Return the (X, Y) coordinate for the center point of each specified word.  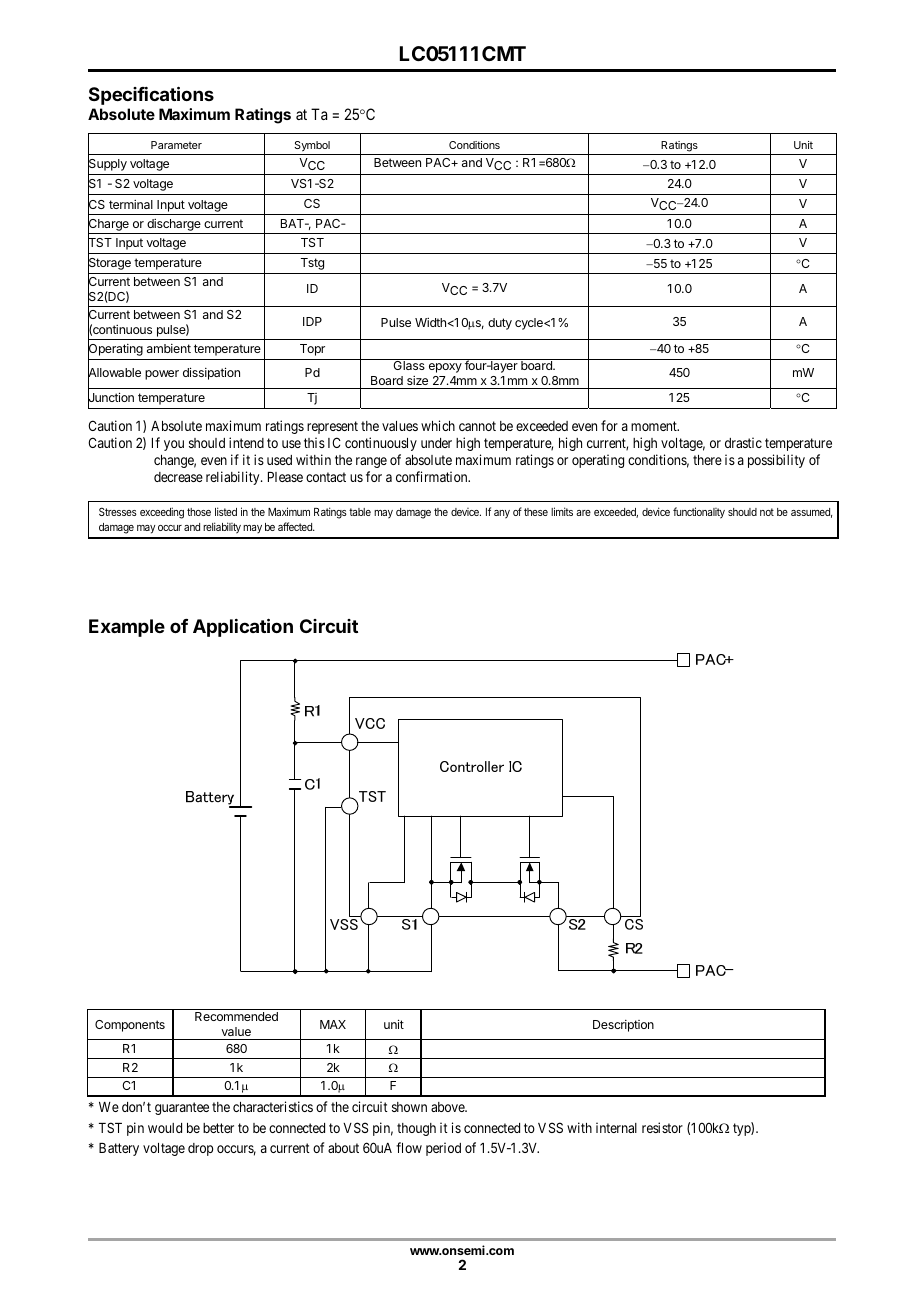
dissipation (211, 373)
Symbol (312, 146)
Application (243, 627)
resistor (662, 1127)
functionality (699, 513)
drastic (743, 442)
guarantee (182, 1108)
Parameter (176, 145)
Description (623, 1026)
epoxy (445, 368)
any (502, 514)
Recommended (236, 1016)
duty (500, 324)
